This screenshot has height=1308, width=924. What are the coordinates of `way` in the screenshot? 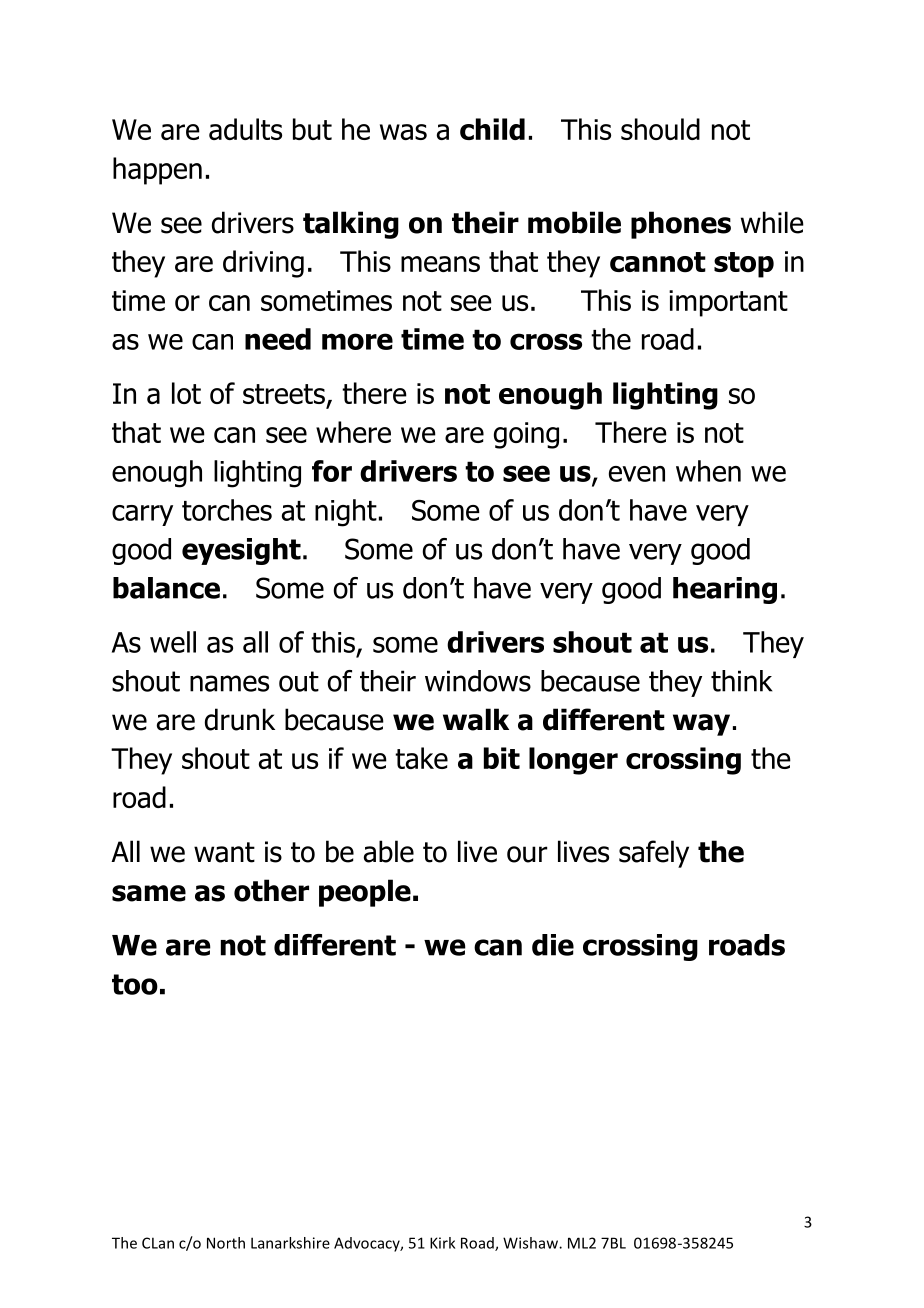 It's located at (701, 725).
